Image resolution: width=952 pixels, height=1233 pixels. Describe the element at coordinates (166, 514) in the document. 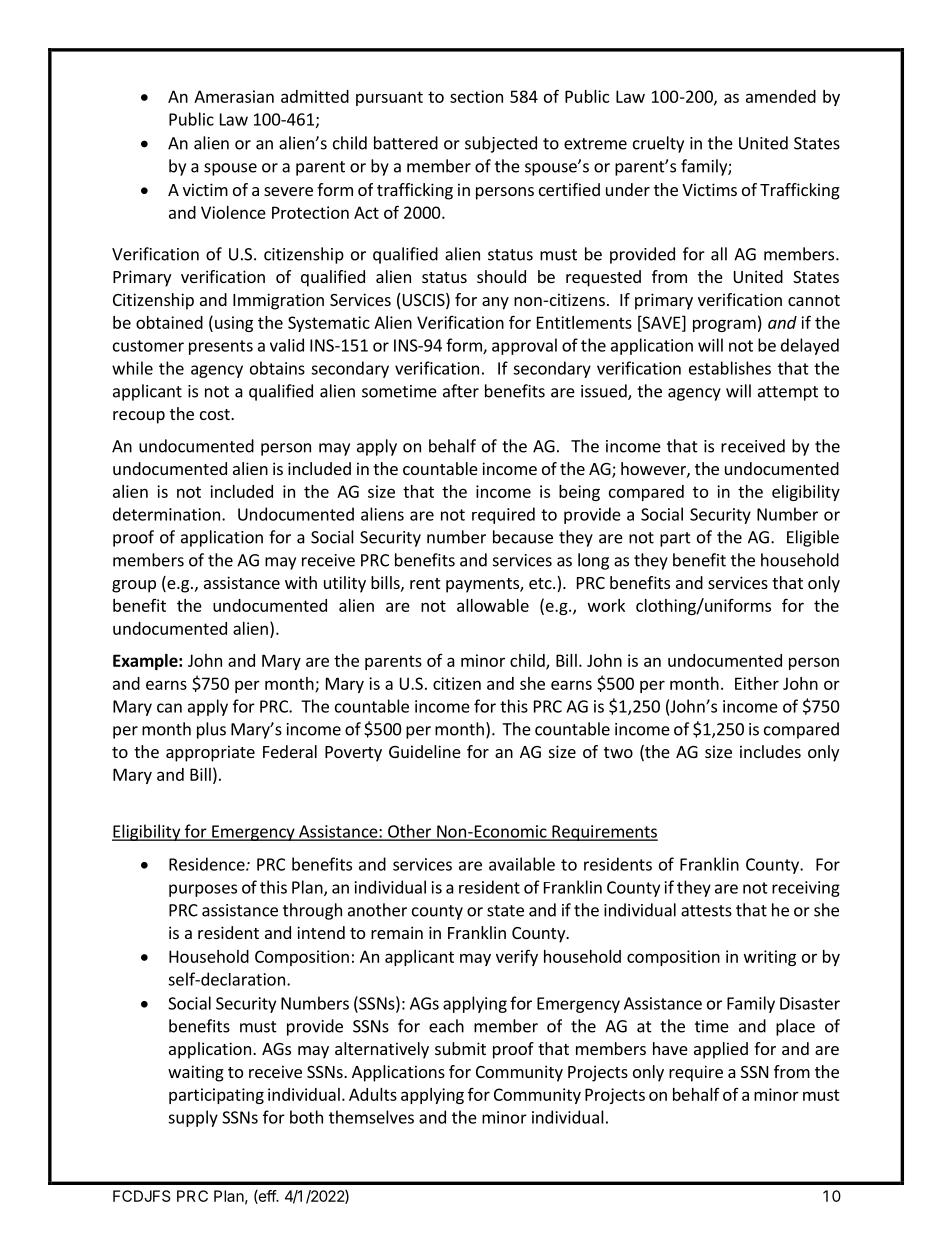

I see `determination` at that location.
